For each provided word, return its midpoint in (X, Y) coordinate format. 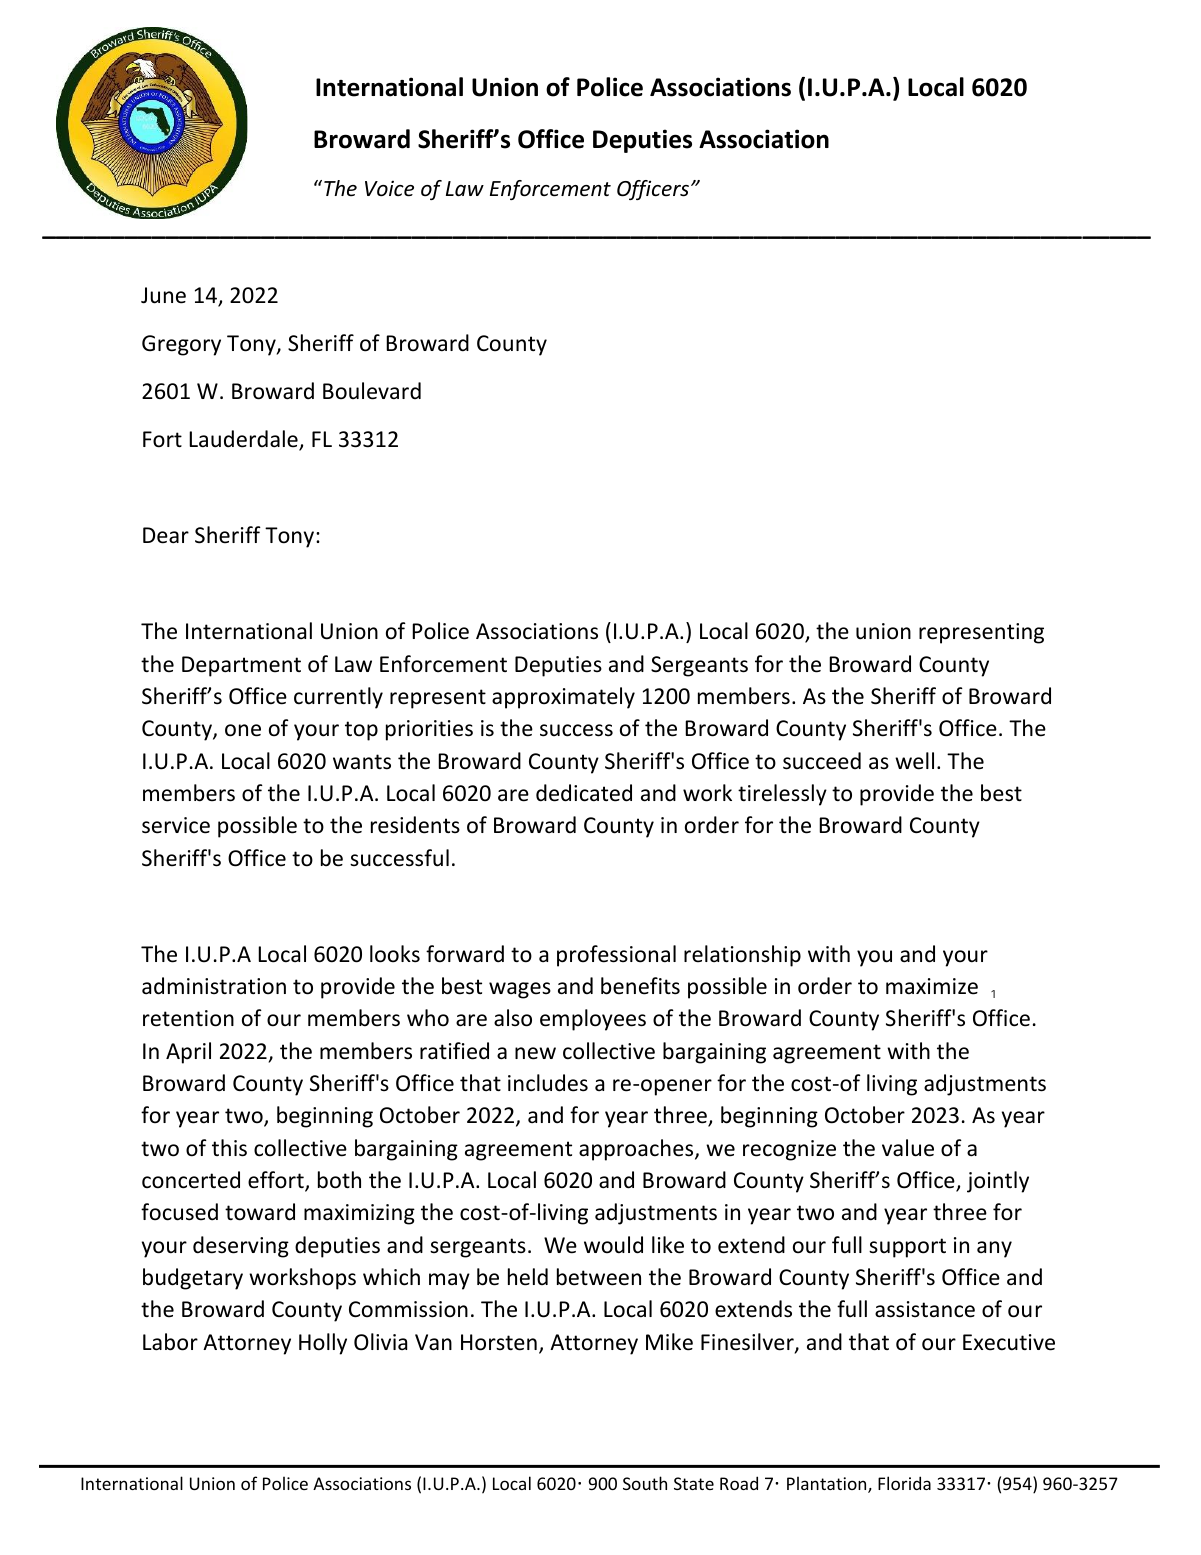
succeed (822, 761)
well (914, 761)
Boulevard (372, 391)
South (645, 1483)
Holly (323, 1344)
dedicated (584, 793)
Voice (389, 188)
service (176, 825)
